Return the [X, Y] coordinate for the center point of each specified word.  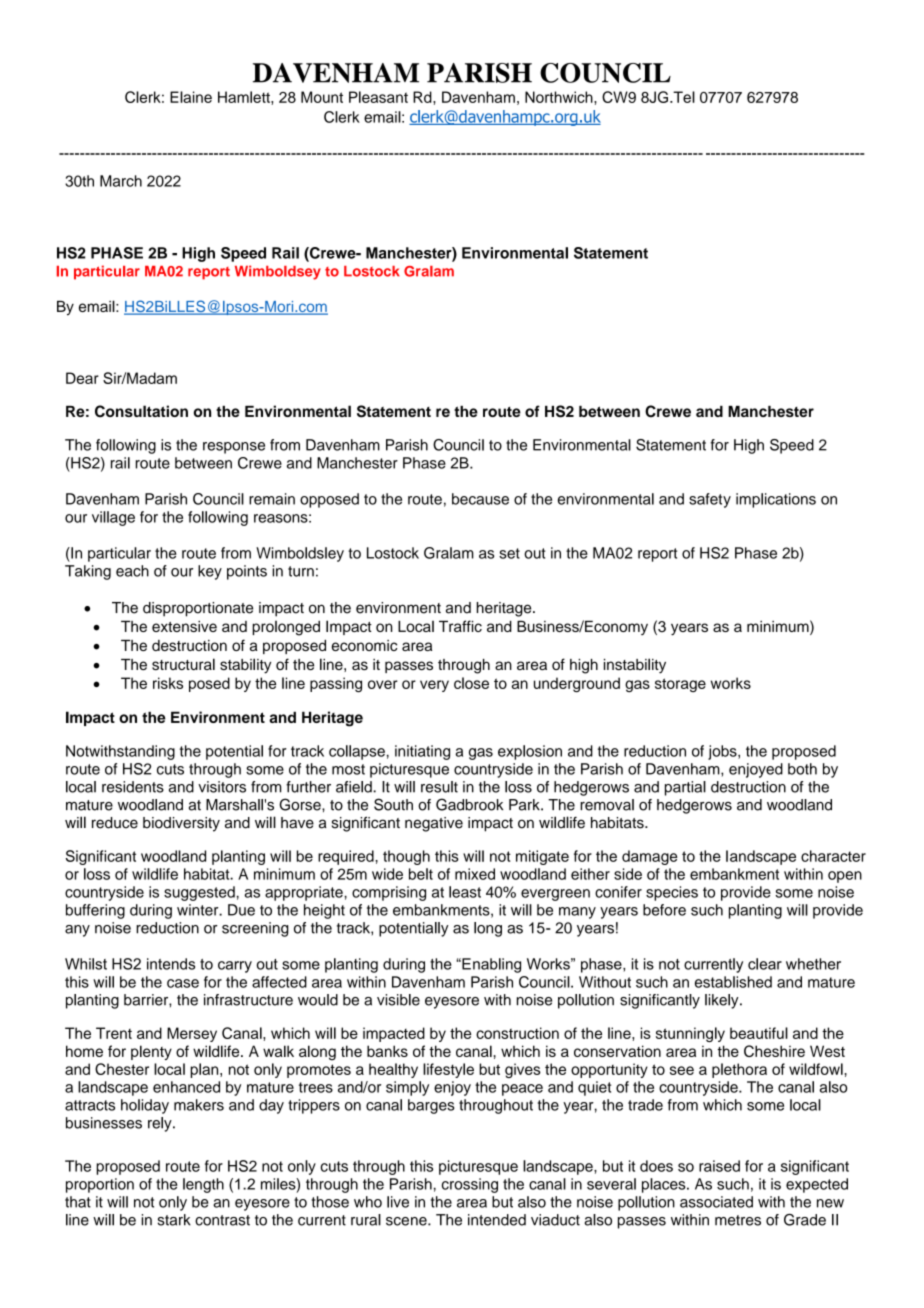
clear [765, 964]
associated [716, 1202]
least [465, 892]
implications [776, 500]
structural [183, 664]
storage [680, 685]
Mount [322, 97]
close [471, 683]
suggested [199, 893]
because [480, 499]
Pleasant [378, 97]
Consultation [141, 411]
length [203, 1185]
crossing [470, 1185]
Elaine [191, 97]
